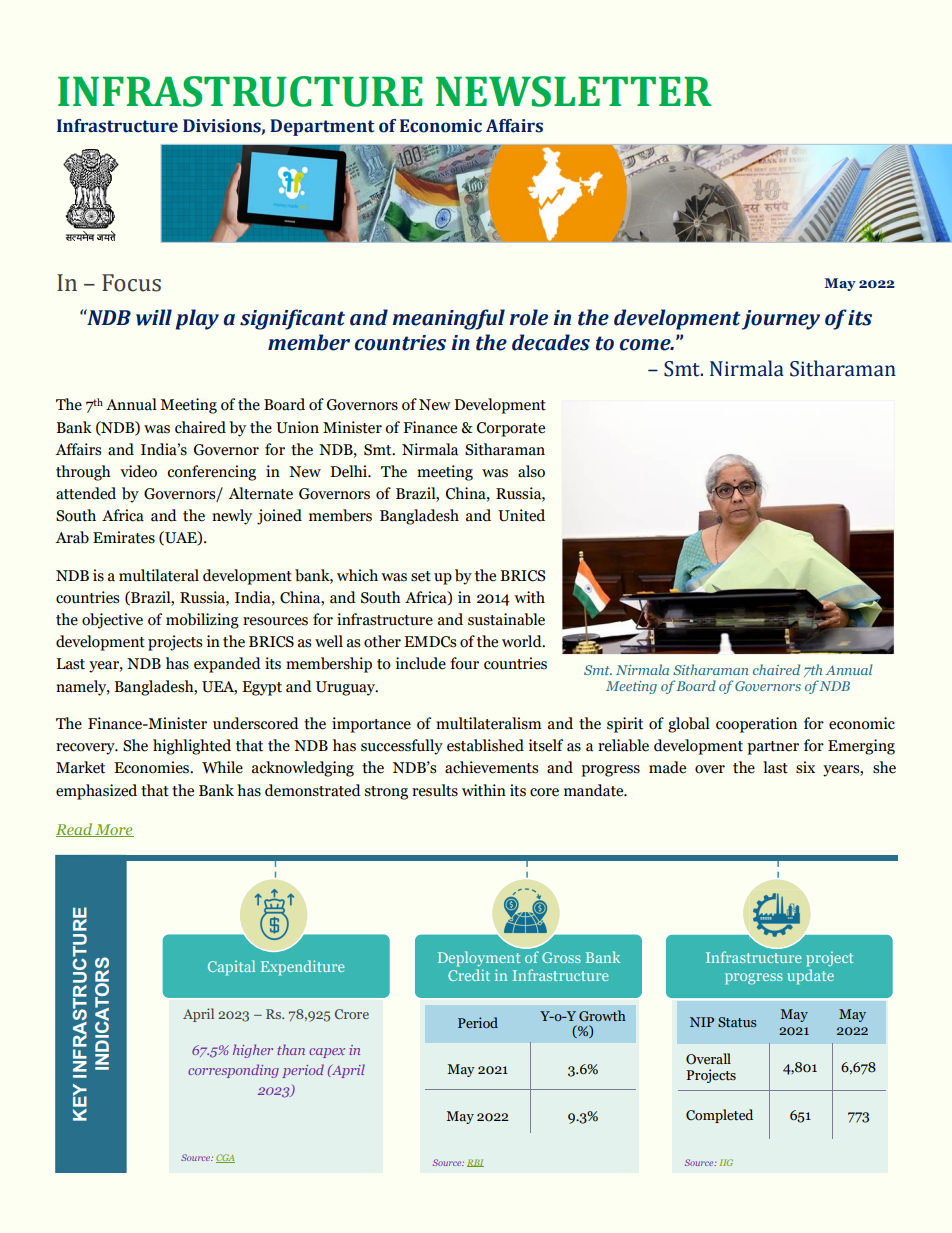  I want to click on CGA, so click(225, 1158).
